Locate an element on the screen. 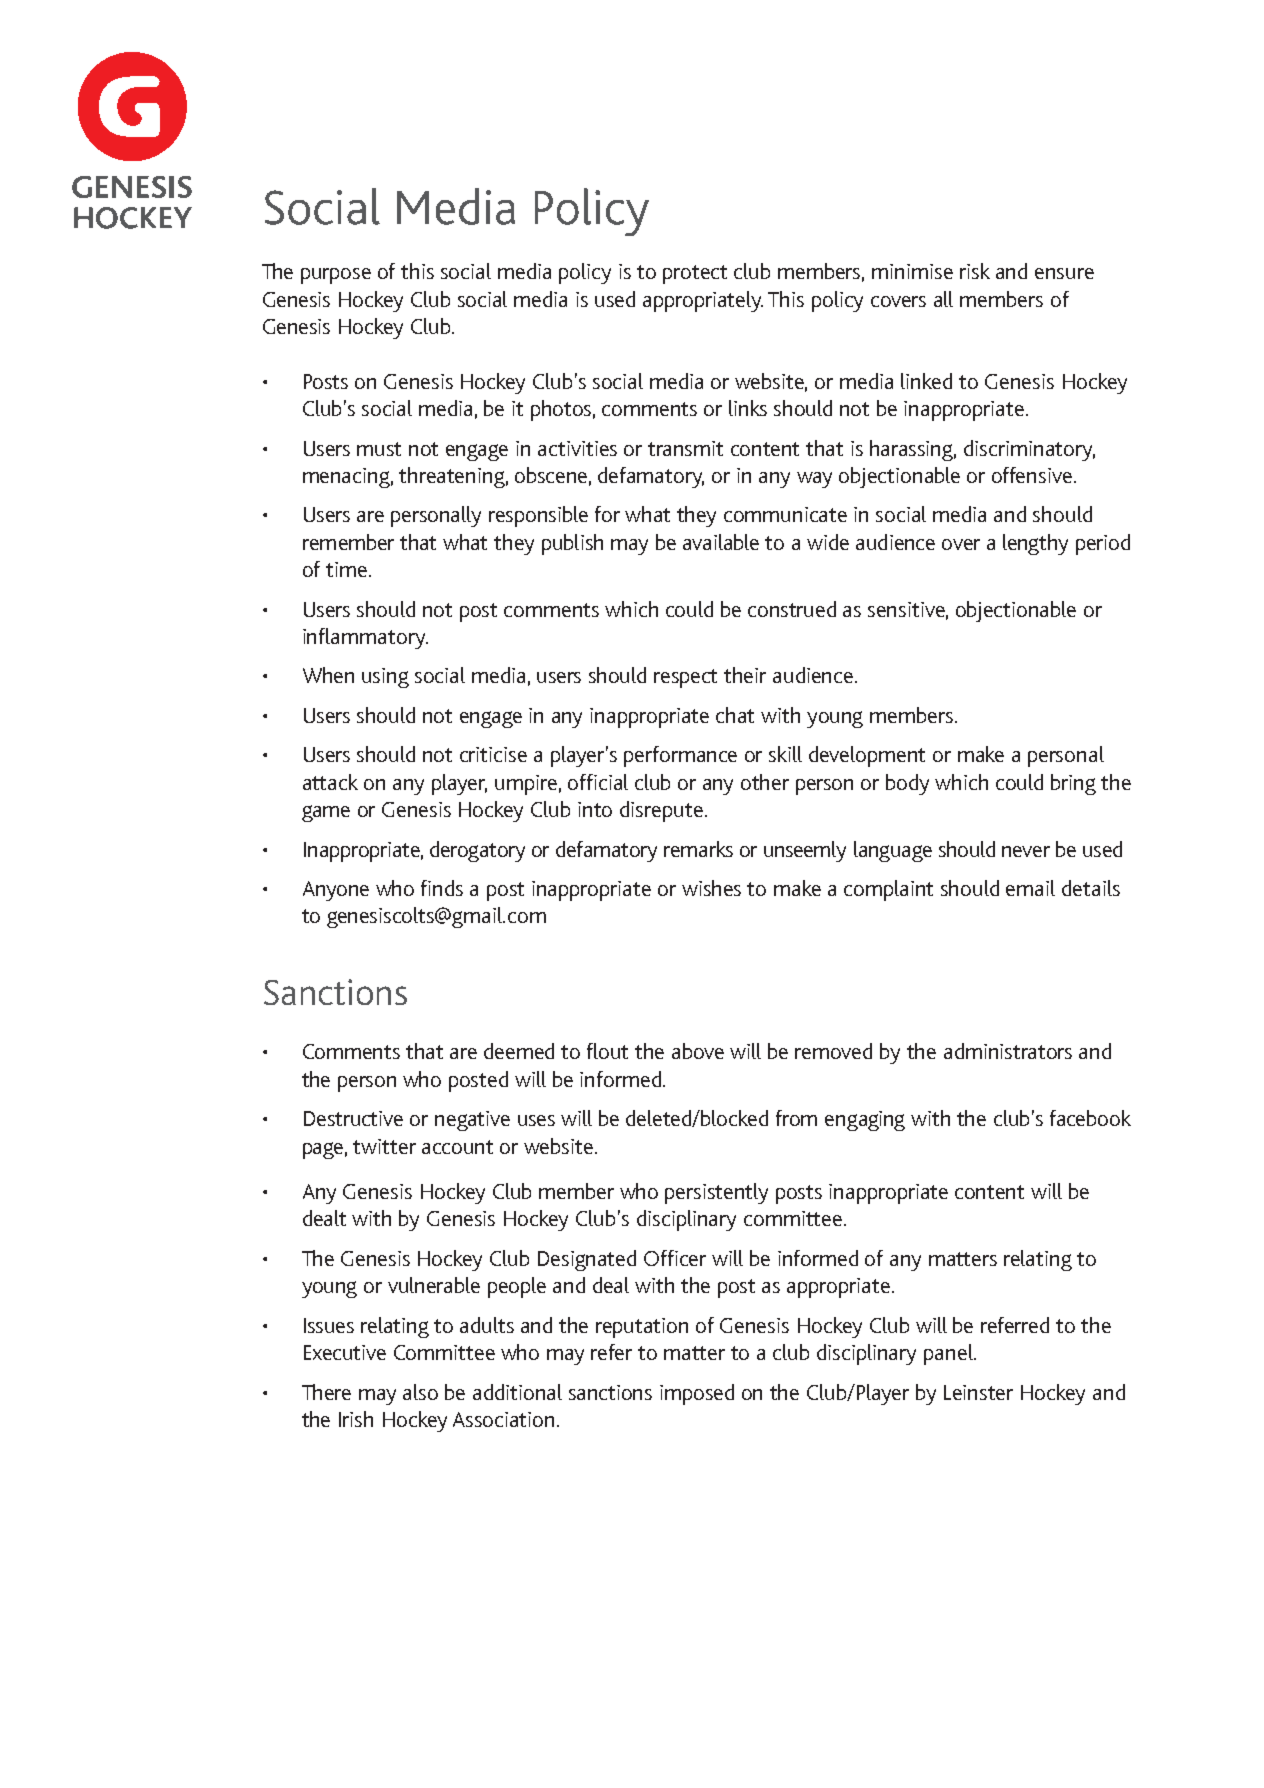 The width and height of the screenshot is (1264, 1788). administrators is located at coordinates (1008, 1051).
